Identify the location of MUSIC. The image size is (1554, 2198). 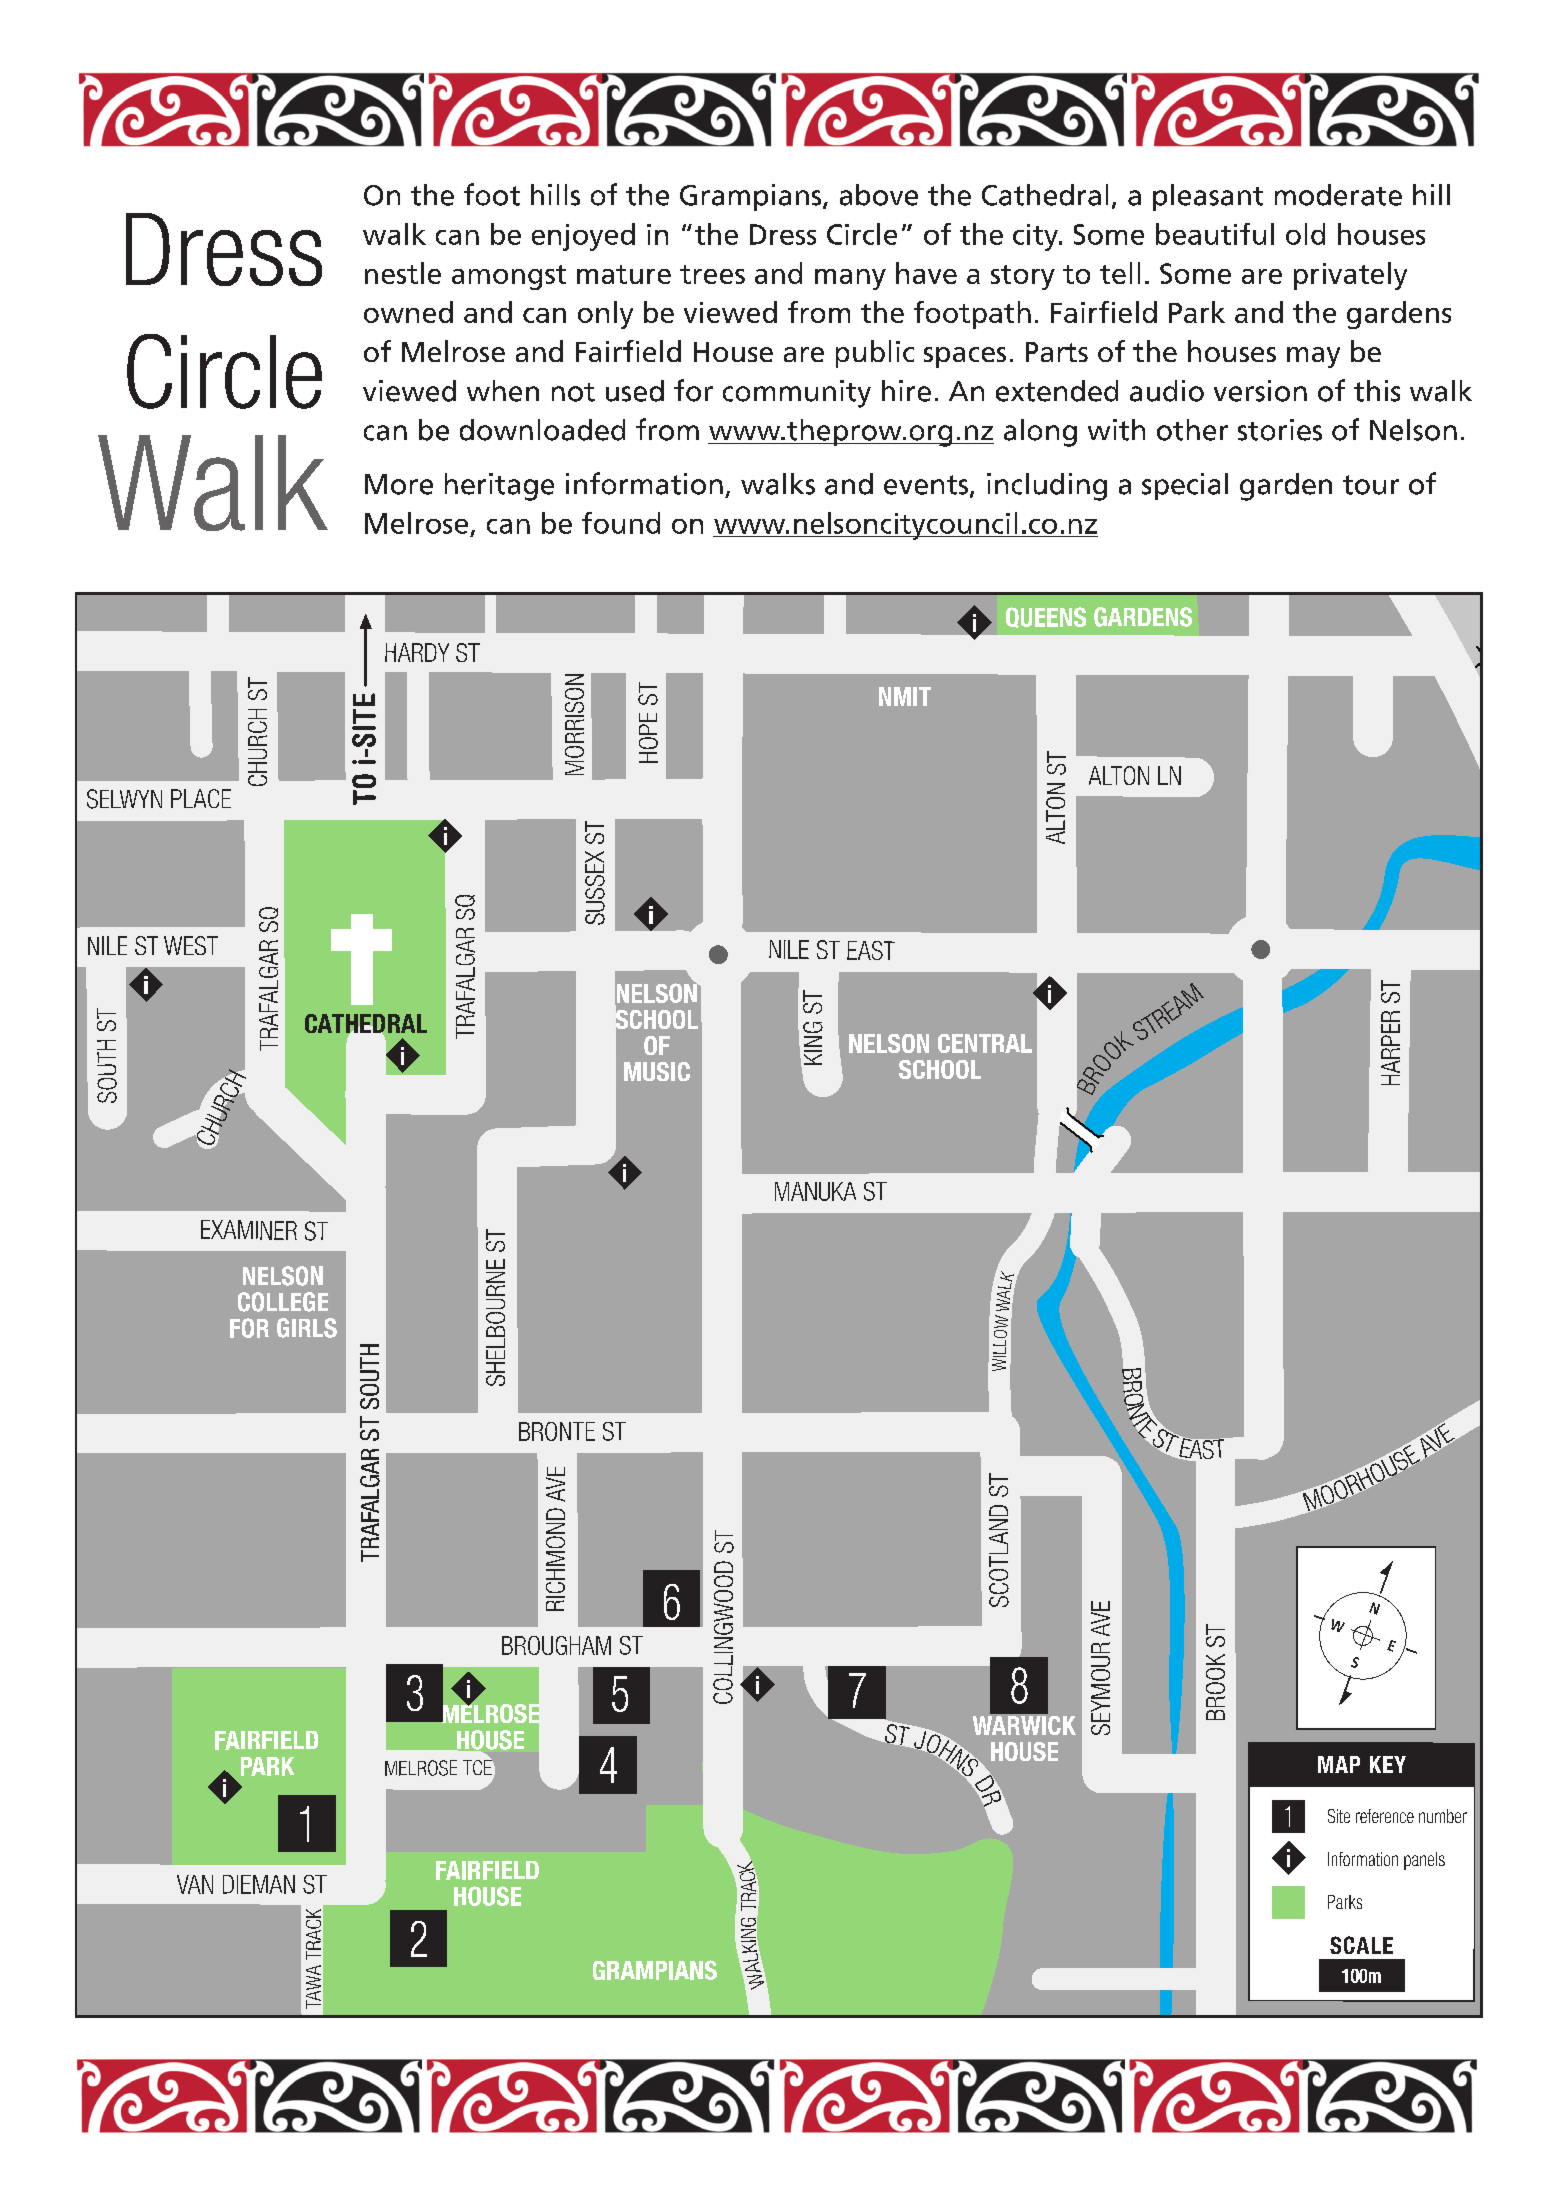
(657, 1071).
